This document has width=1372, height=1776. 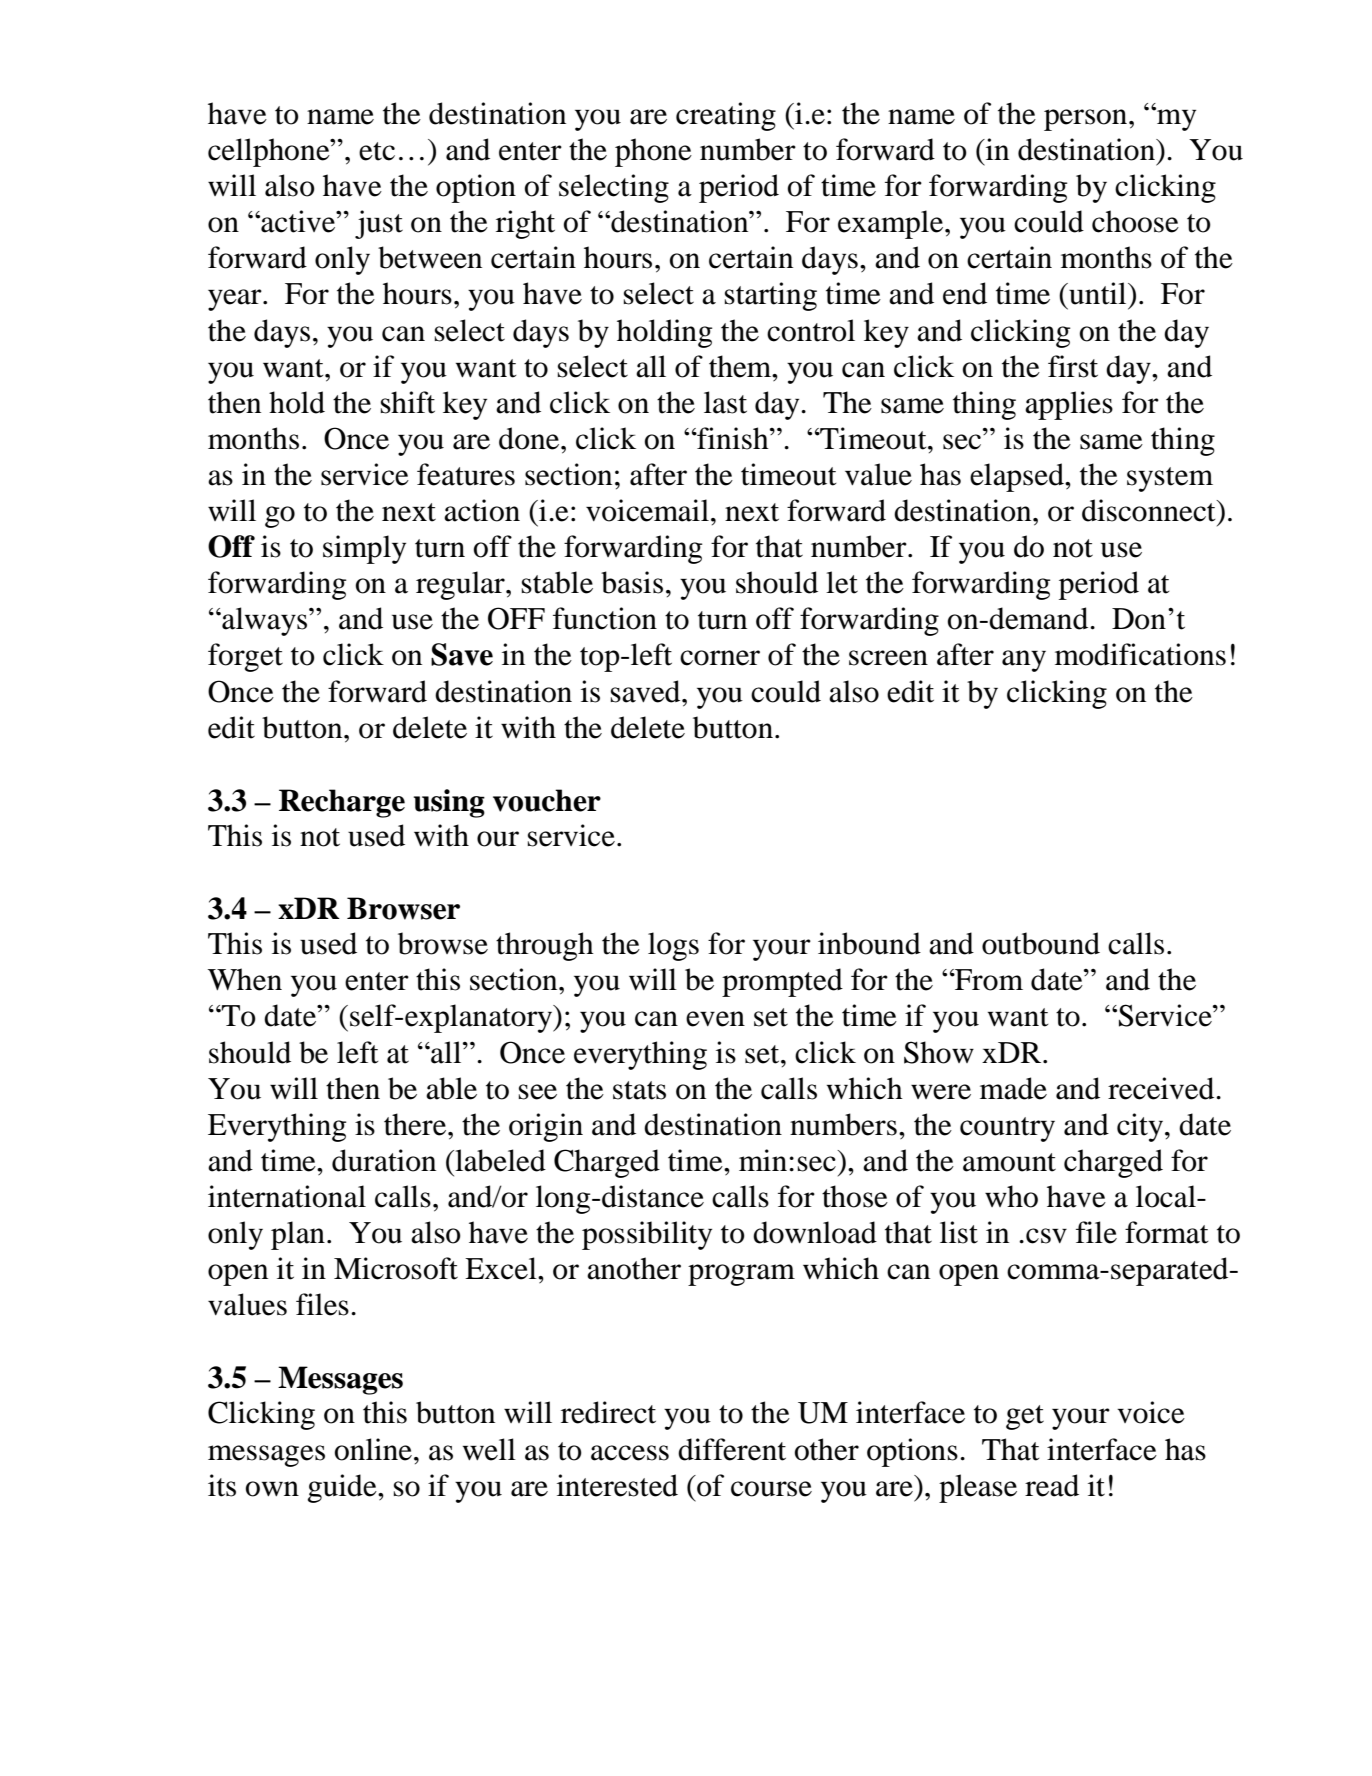 What do you see at coordinates (1087, 120) in the document?
I see `person` at bounding box center [1087, 120].
